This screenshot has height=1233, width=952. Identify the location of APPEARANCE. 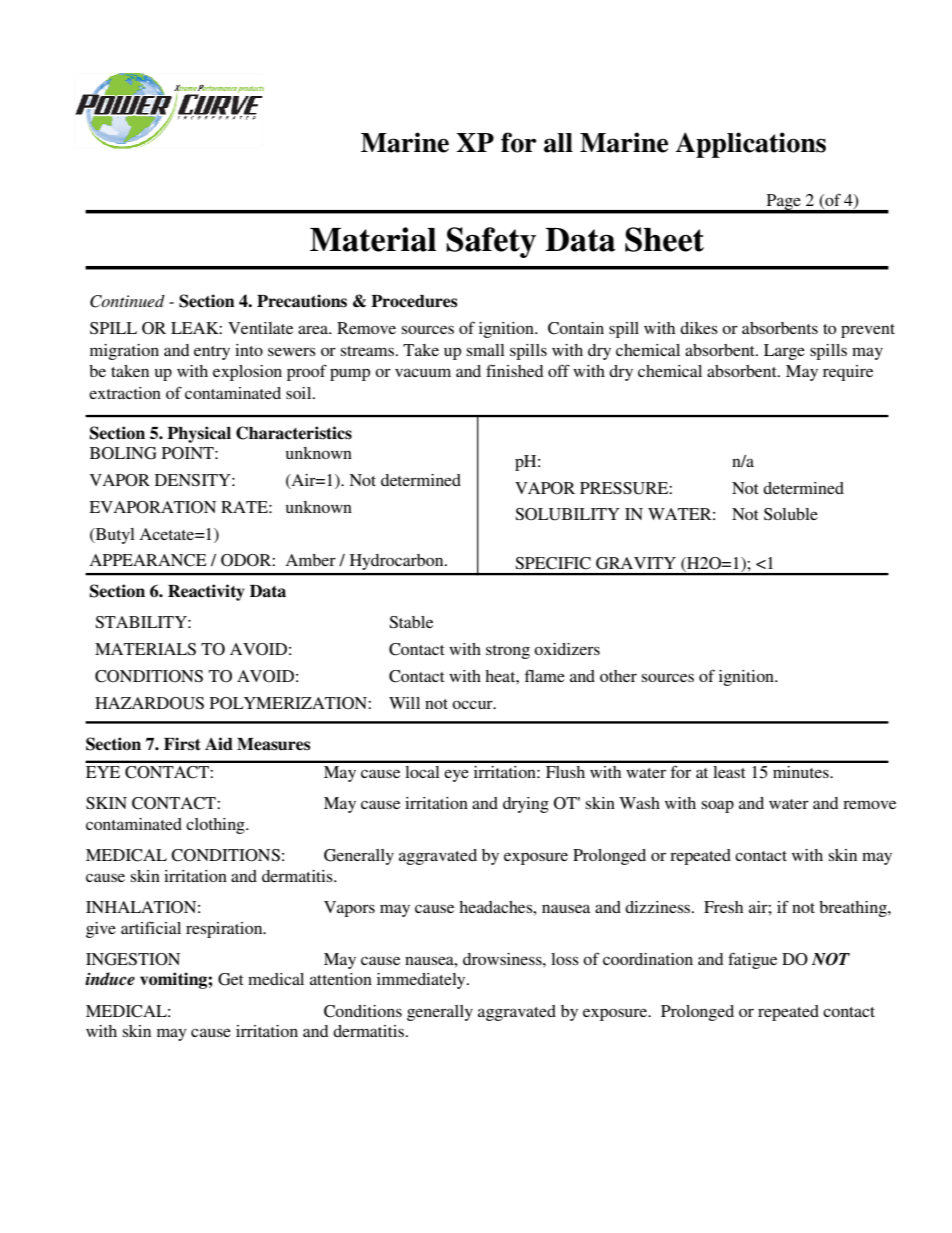
(148, 560).
